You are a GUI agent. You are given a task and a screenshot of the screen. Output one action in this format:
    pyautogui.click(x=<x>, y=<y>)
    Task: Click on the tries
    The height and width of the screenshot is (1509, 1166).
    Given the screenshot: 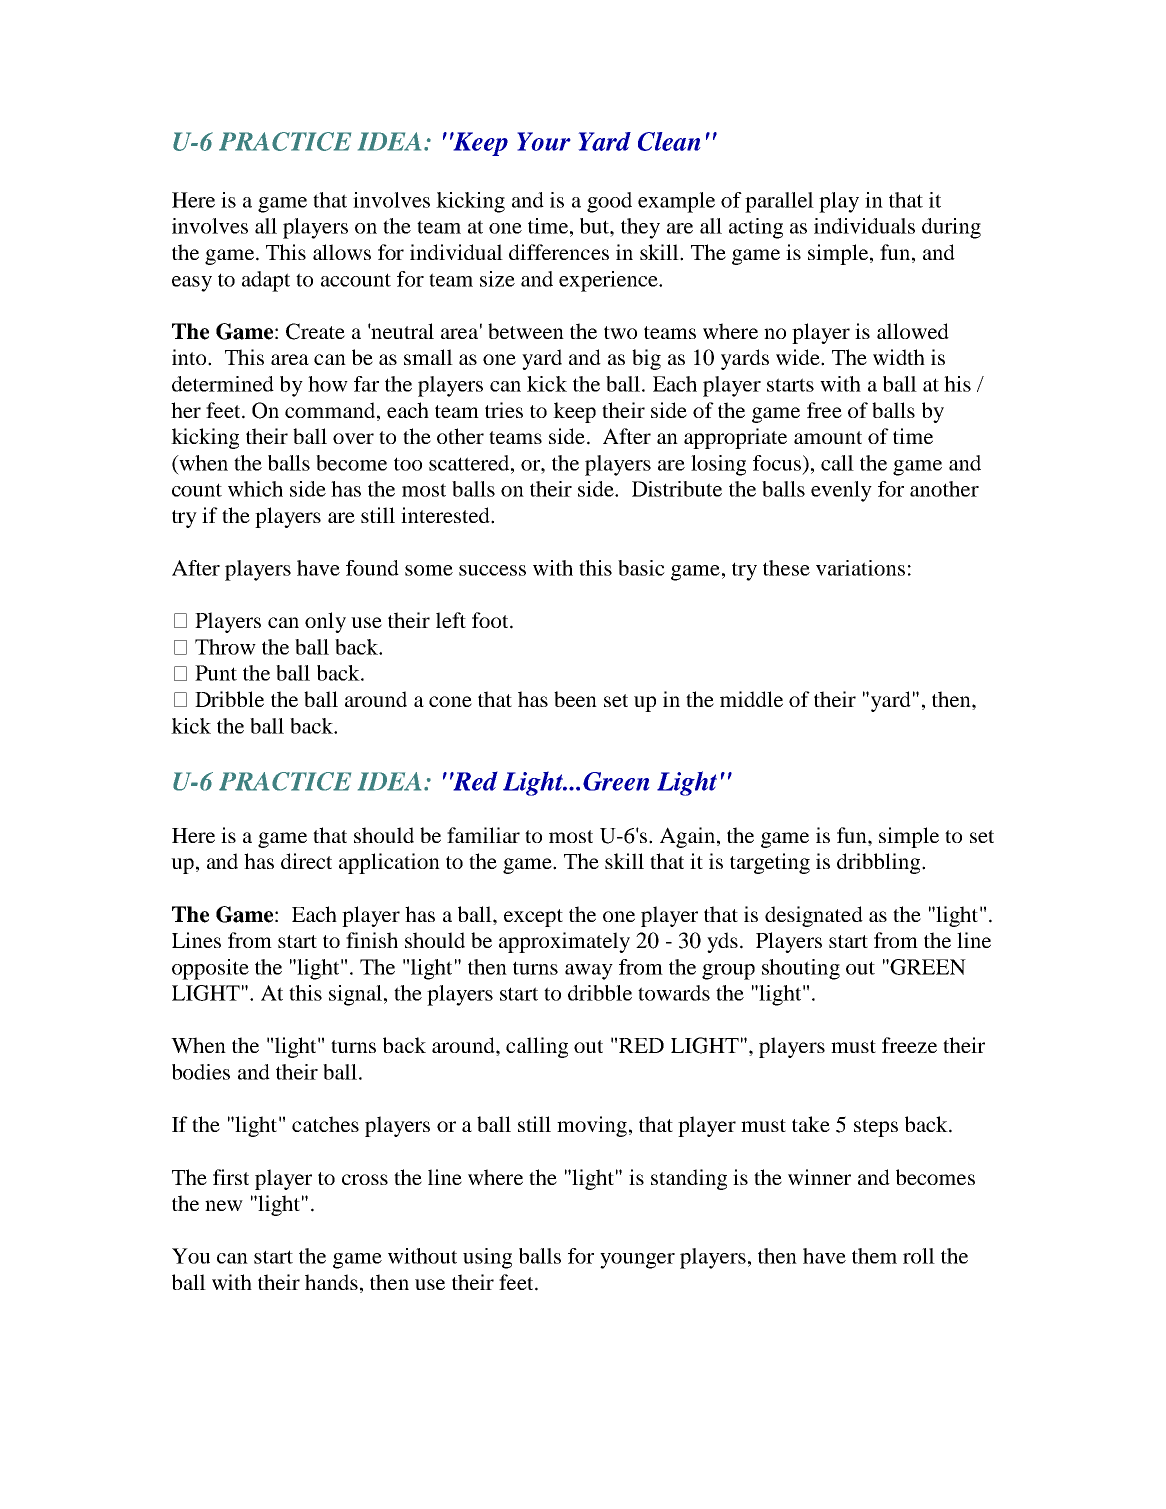 What is the action you would take?
    pyautogui.click(x=504, y=410)
